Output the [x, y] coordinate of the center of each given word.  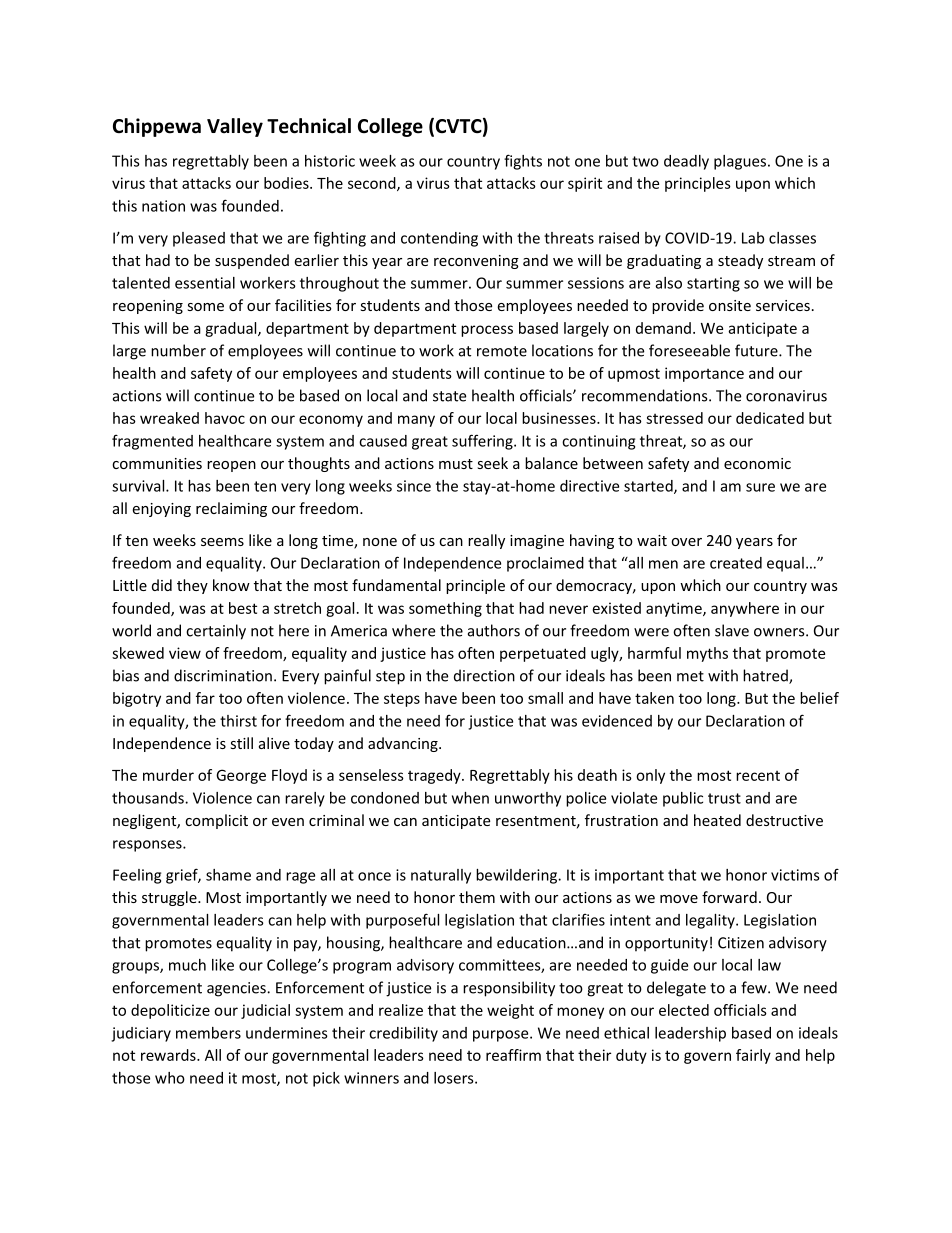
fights [523, 162]
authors [494, 630]
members [208, 1033]
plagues [741, 162]
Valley [235, 127]
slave [732, 630]
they [192, 586]
